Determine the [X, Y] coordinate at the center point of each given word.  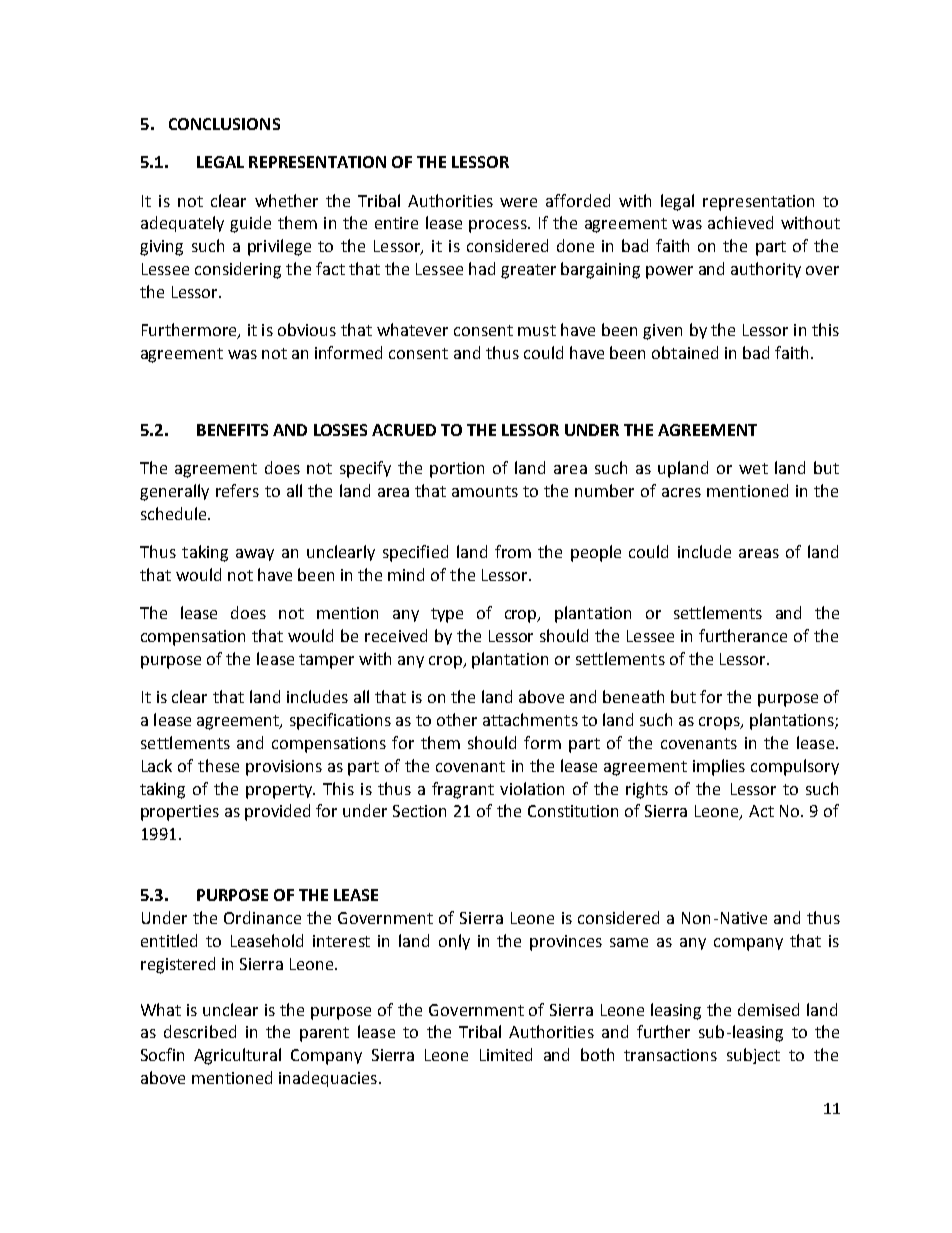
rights [647, 790]
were [518, 202]
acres [681, 492]
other [457, 719]
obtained [685, 352]
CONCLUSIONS [224, 124]
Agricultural [237, 1056]
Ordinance [262, 917]
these [218, 765]
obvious [307, 329]
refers [237, 490]
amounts [485, 491]
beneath [633, 696]
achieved [740, 222]
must [537, 330]
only [454, 942]
